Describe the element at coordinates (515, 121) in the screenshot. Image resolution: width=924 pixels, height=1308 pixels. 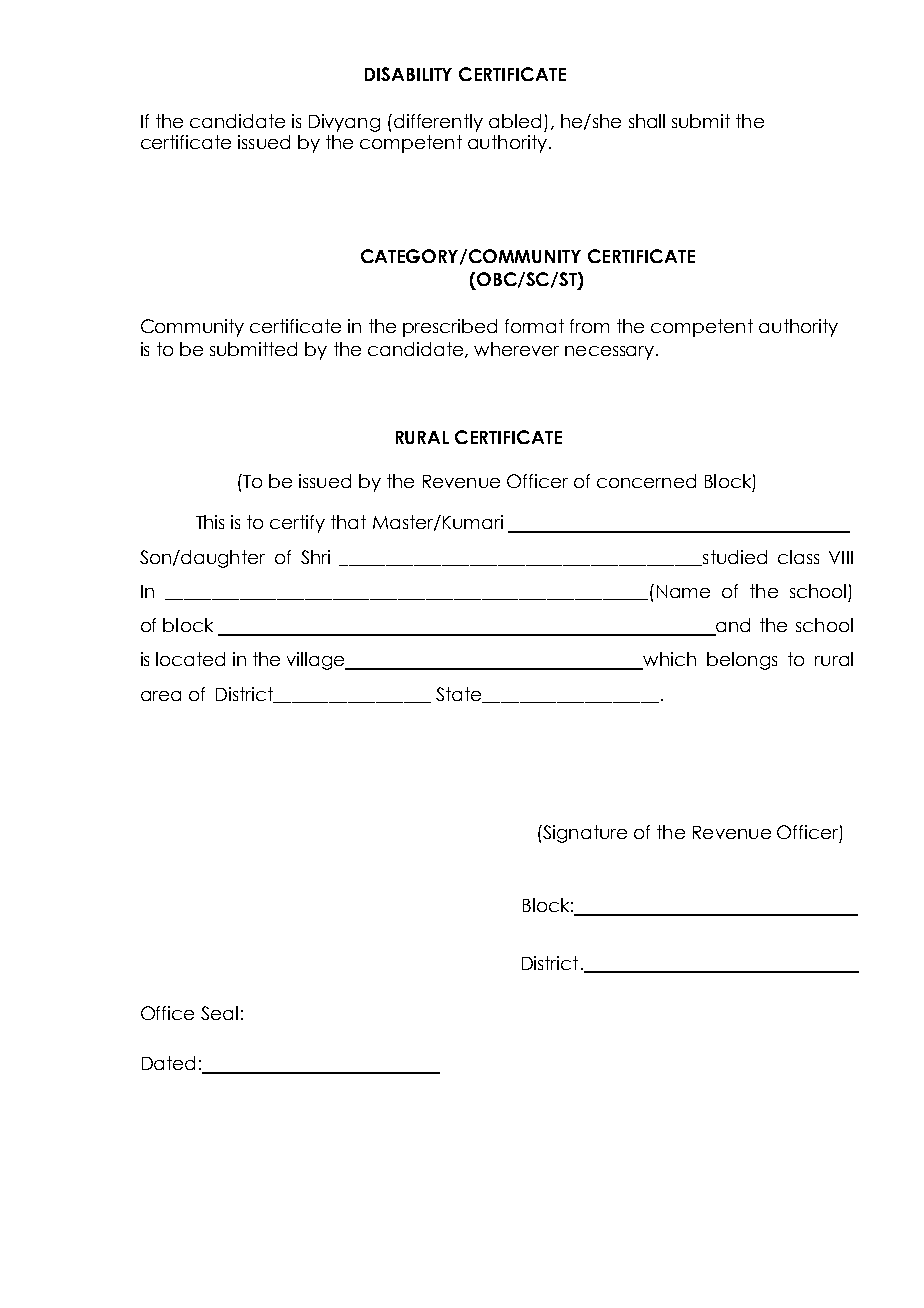
I see `abled` at that location.
